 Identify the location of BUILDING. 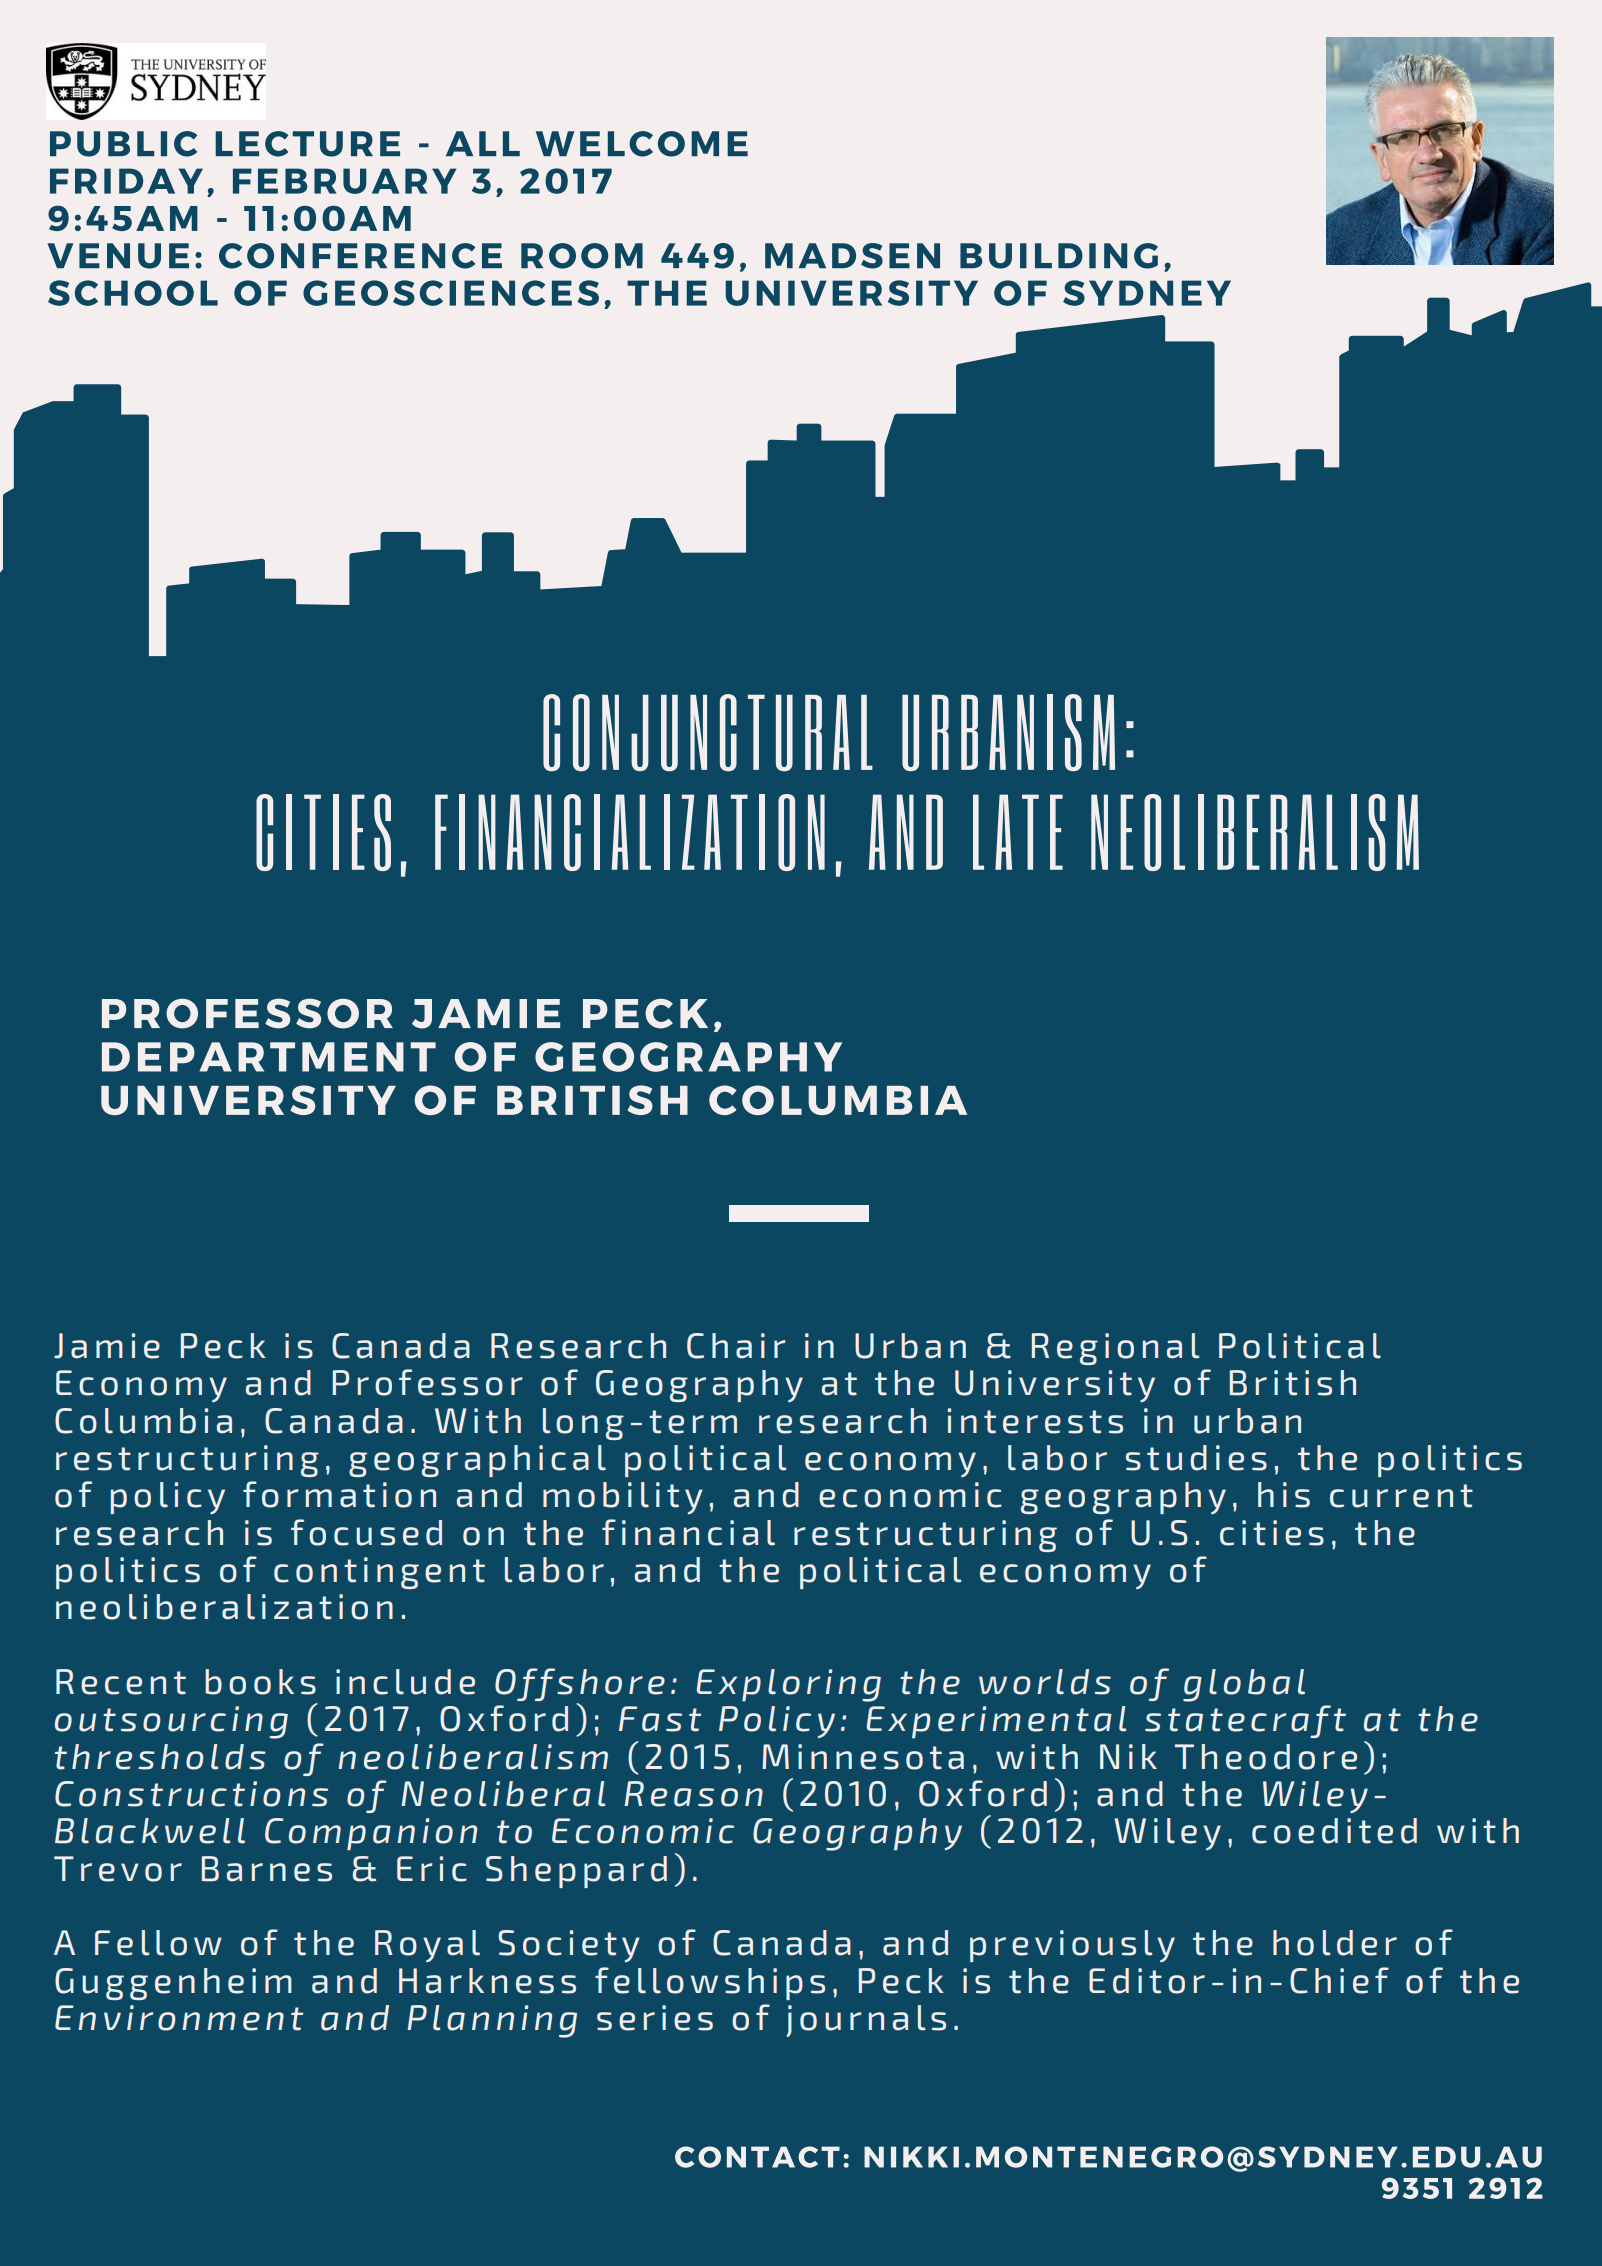
(1059, 256).
